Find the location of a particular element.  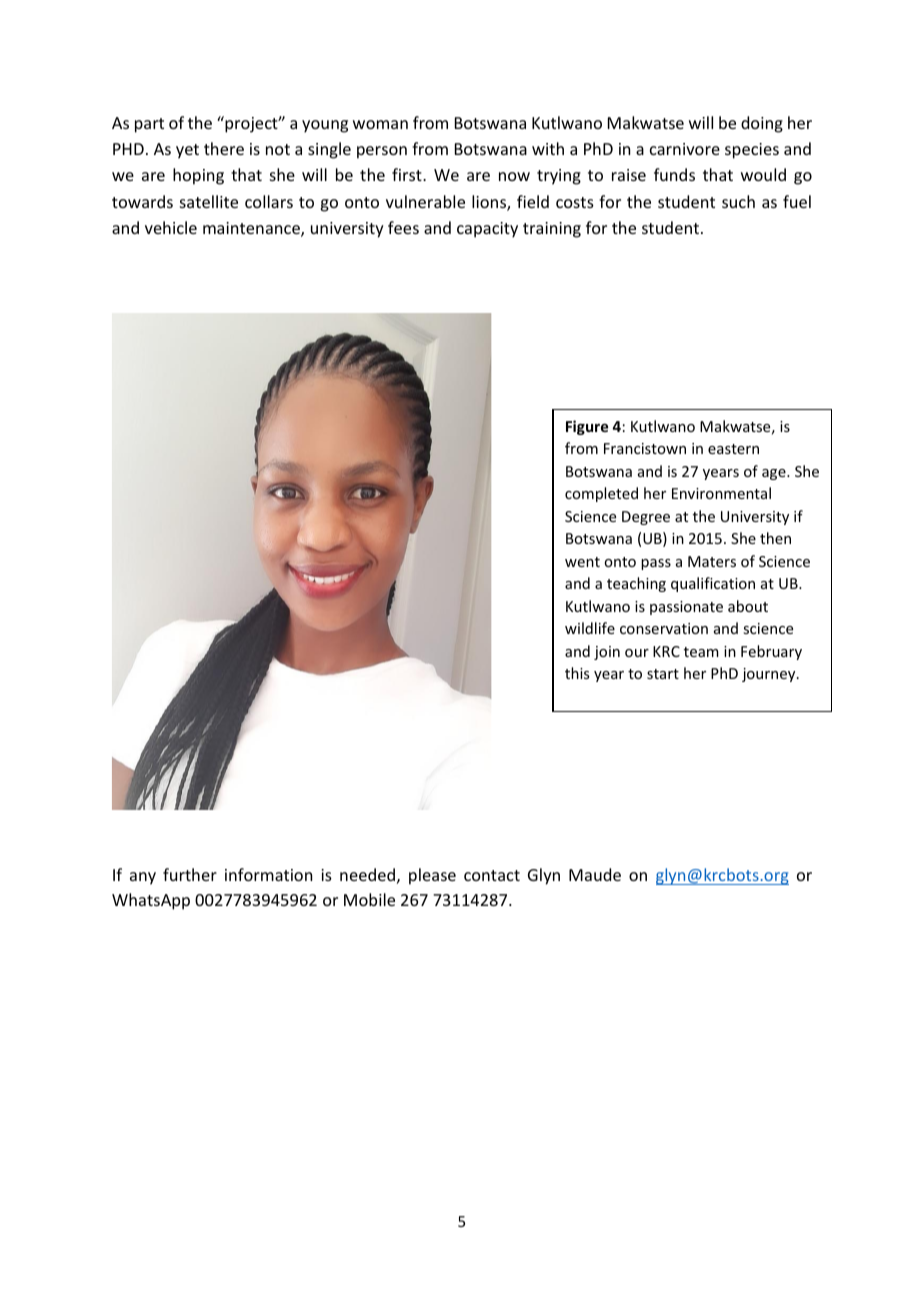

journey is located at coordinates (770, 675).
